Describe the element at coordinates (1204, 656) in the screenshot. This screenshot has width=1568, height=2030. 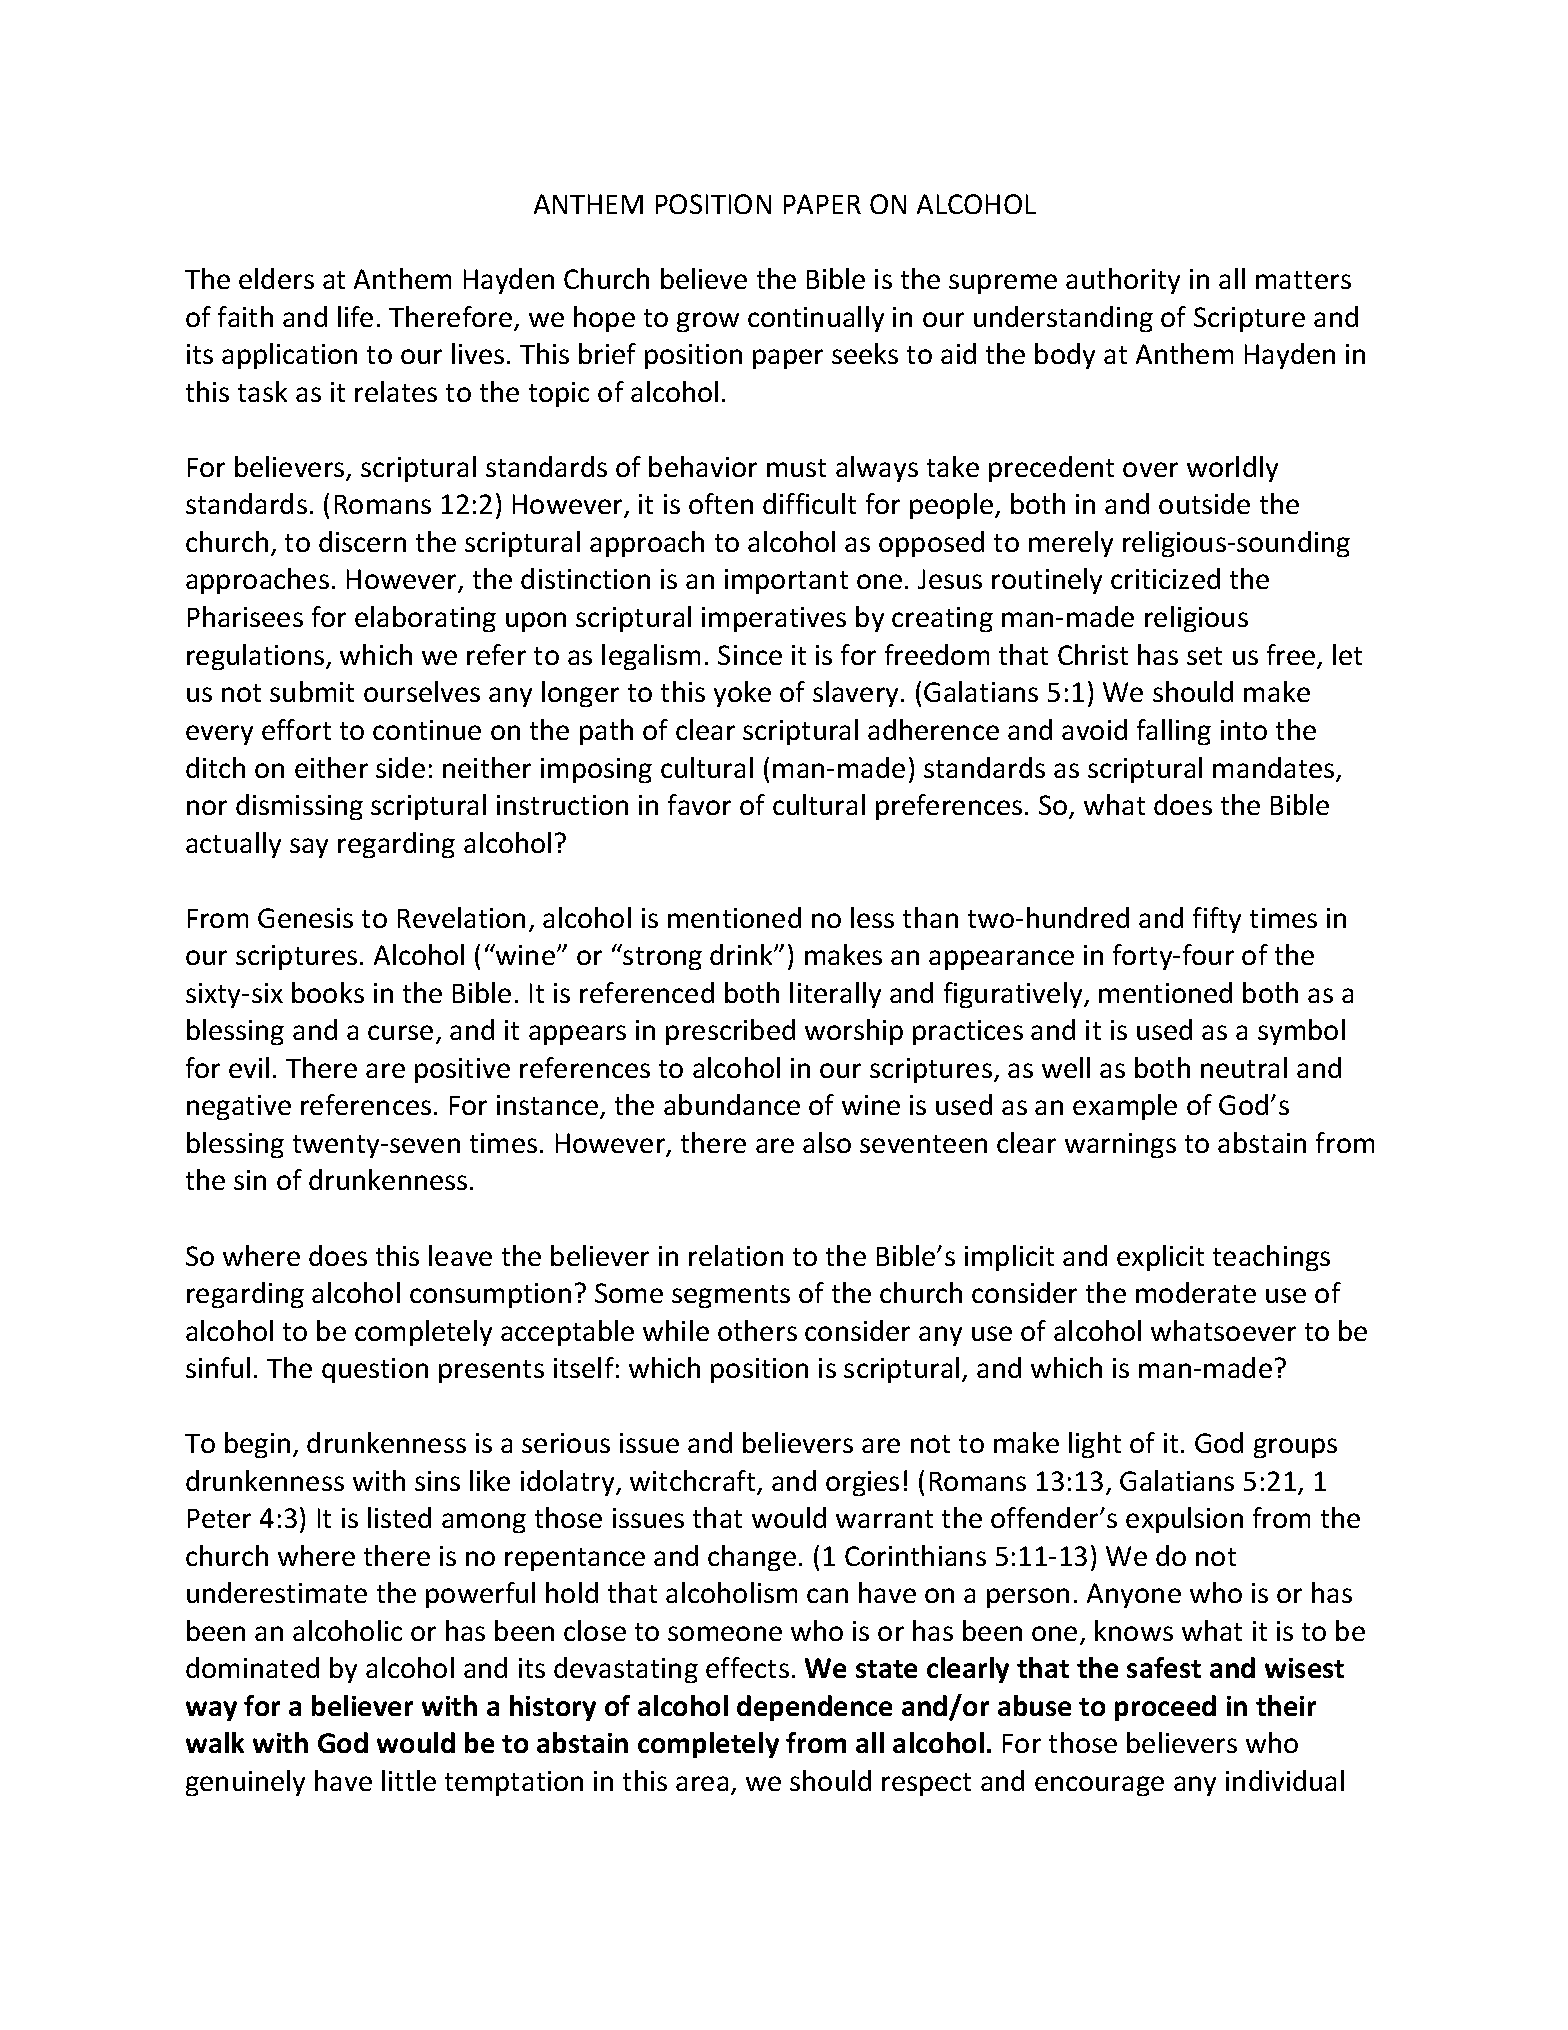
I see `set` at that location.
